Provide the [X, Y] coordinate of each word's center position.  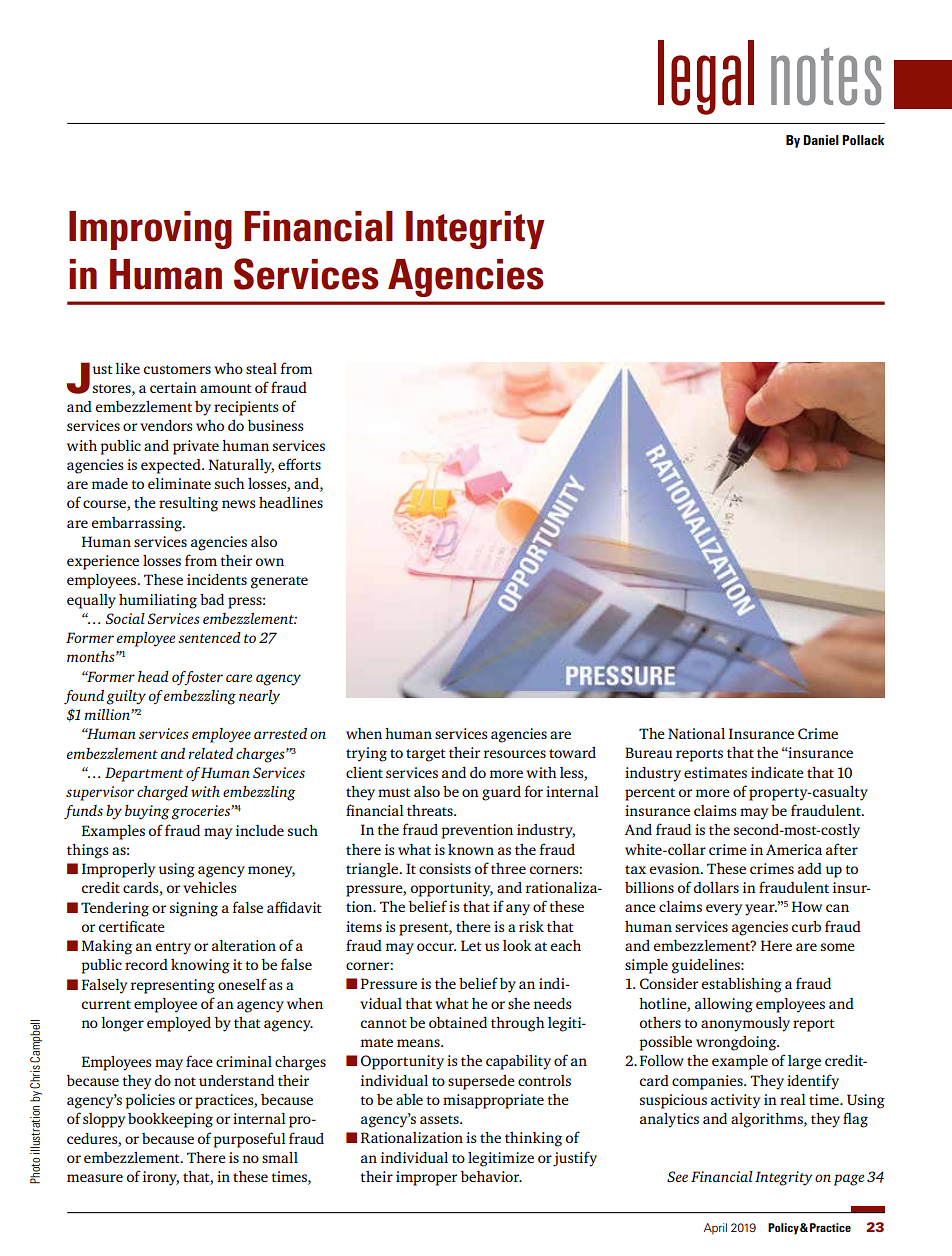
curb [806, 926]
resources [515, 754]
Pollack [863, 140]
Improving [150, 230]
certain [173, 387]
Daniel [821, 140]
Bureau [648, 752]
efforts [299, 464]
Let [471, 945]
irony [161, 1178]
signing [194, 909]
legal [706, 77]
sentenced [209, 637]
